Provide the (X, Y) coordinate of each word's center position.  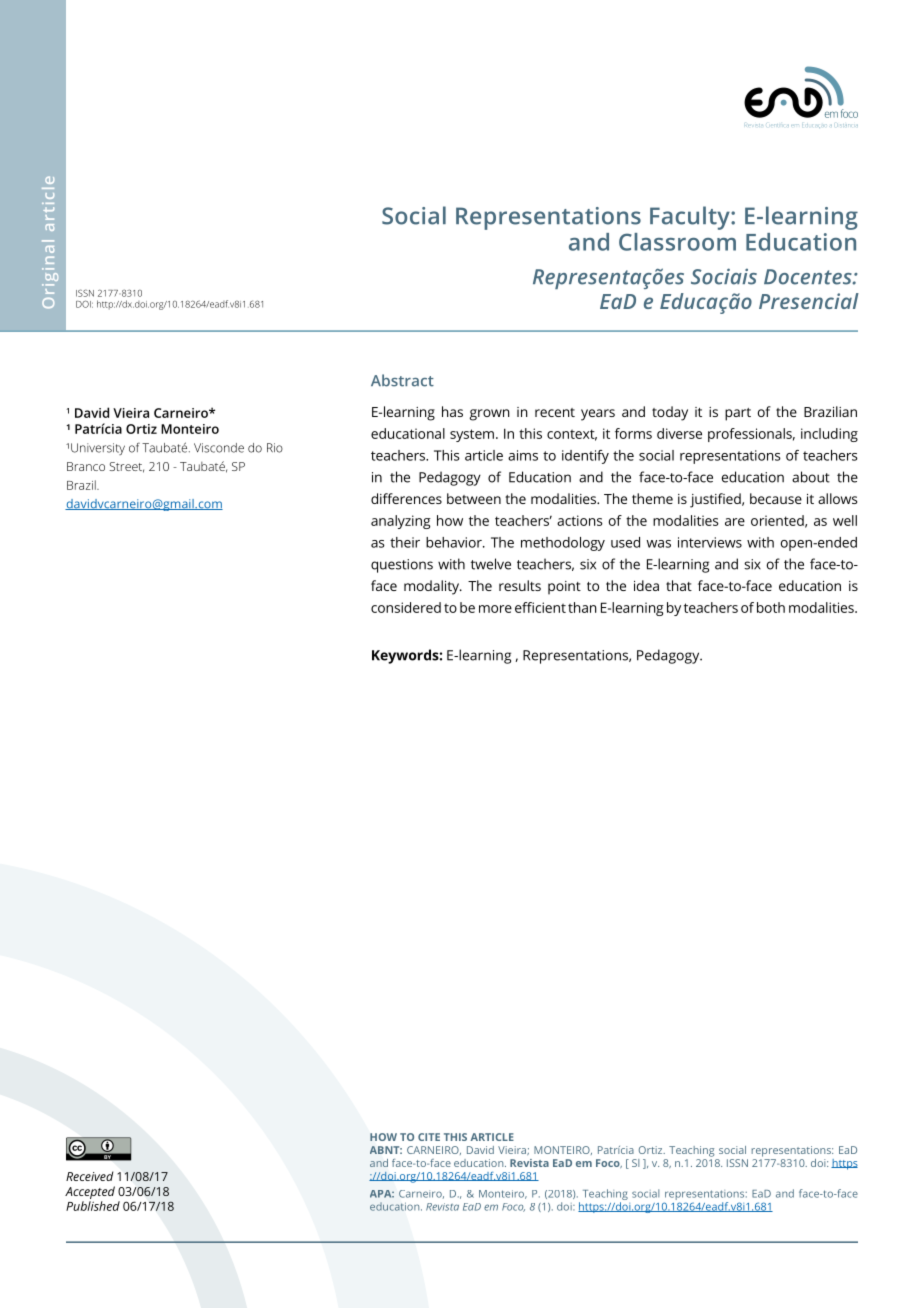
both (771, 607)
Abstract (402, 380)
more (495, 609)
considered (406, 607)
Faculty (691, 218)
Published (93, 1206)
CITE (429, 1137)
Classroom (677, 242)
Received (90, 1176)
